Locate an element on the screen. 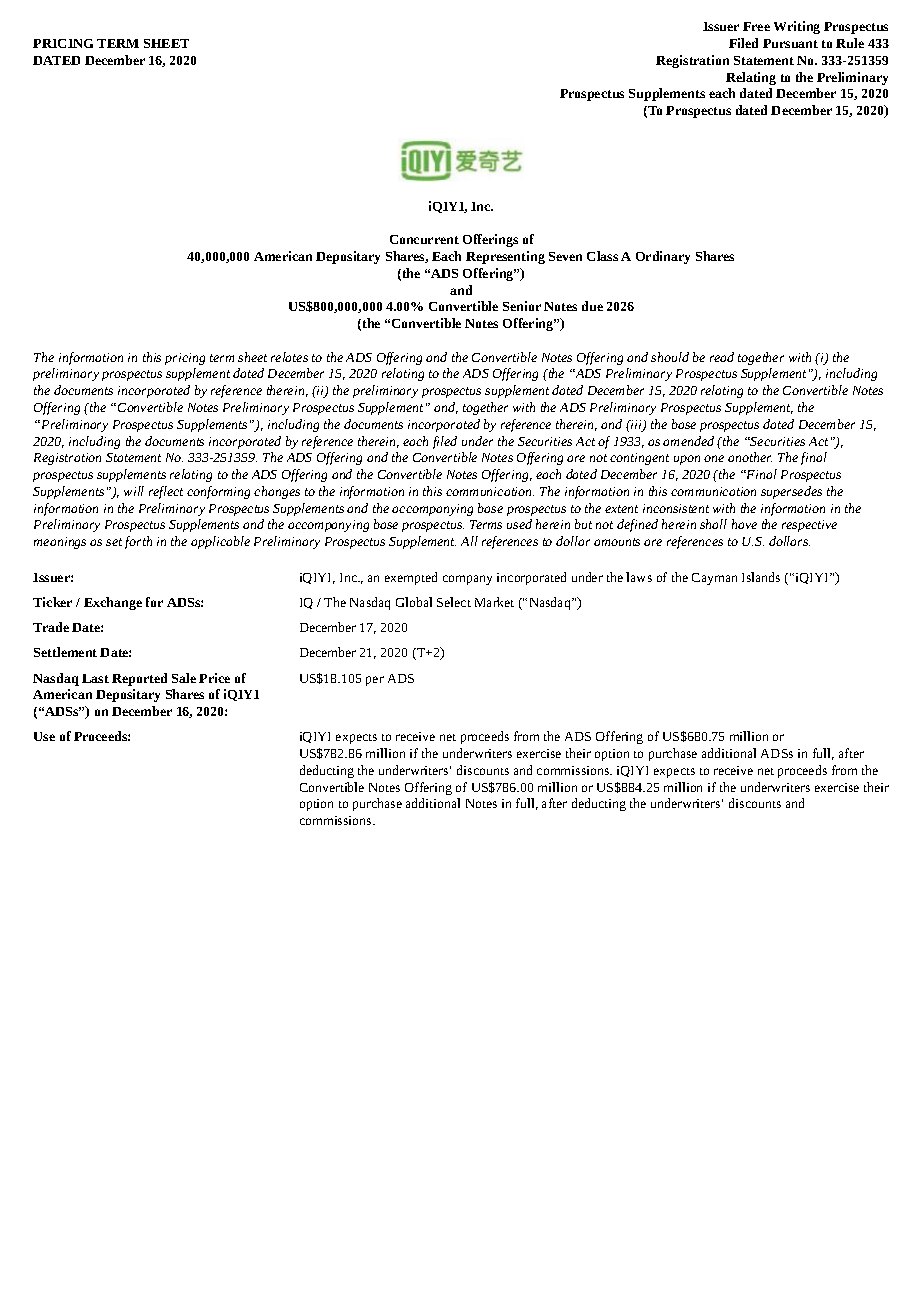 The width and height of the screenshot is (924, 1308). Concurrent is located at coordinates (424, 239).
